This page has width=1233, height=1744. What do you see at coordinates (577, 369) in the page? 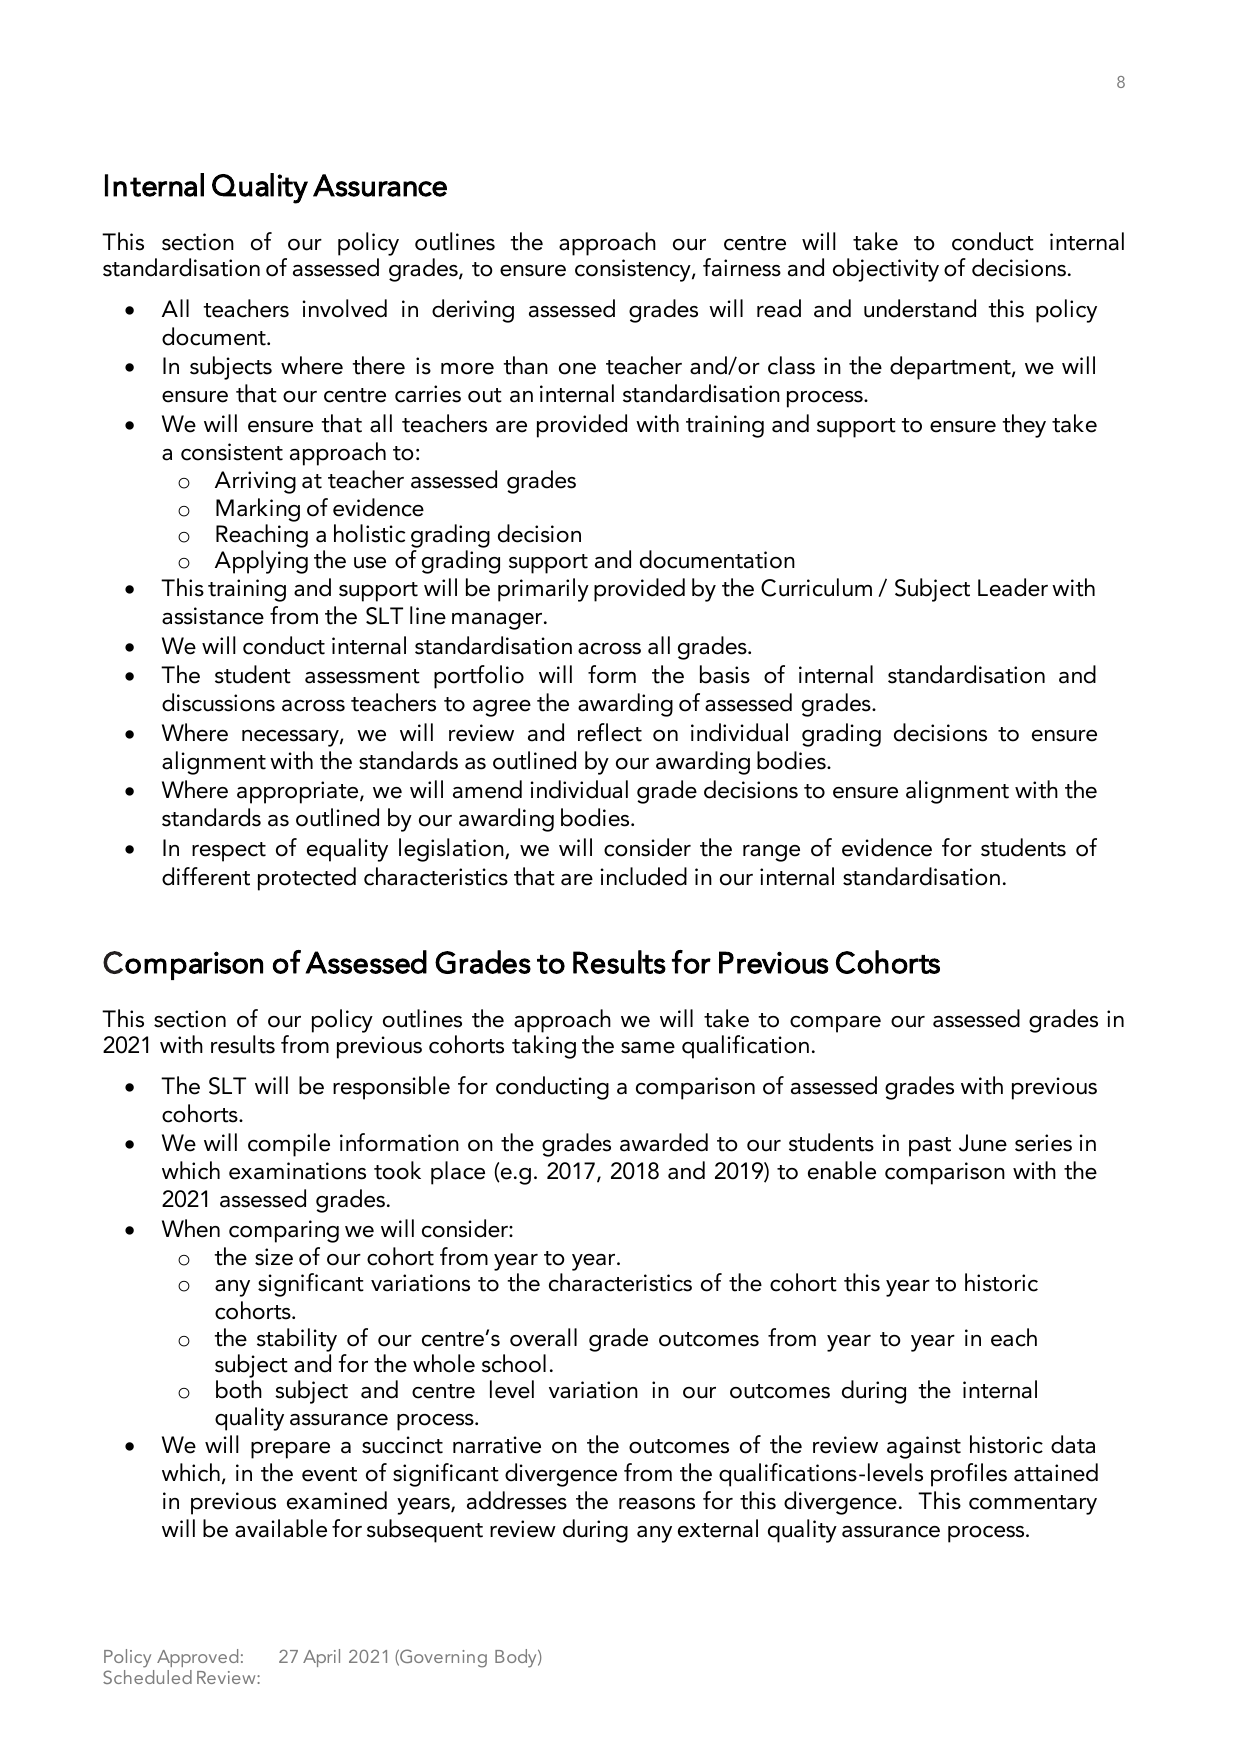
I see `one` at bounding box center [577, 369].
